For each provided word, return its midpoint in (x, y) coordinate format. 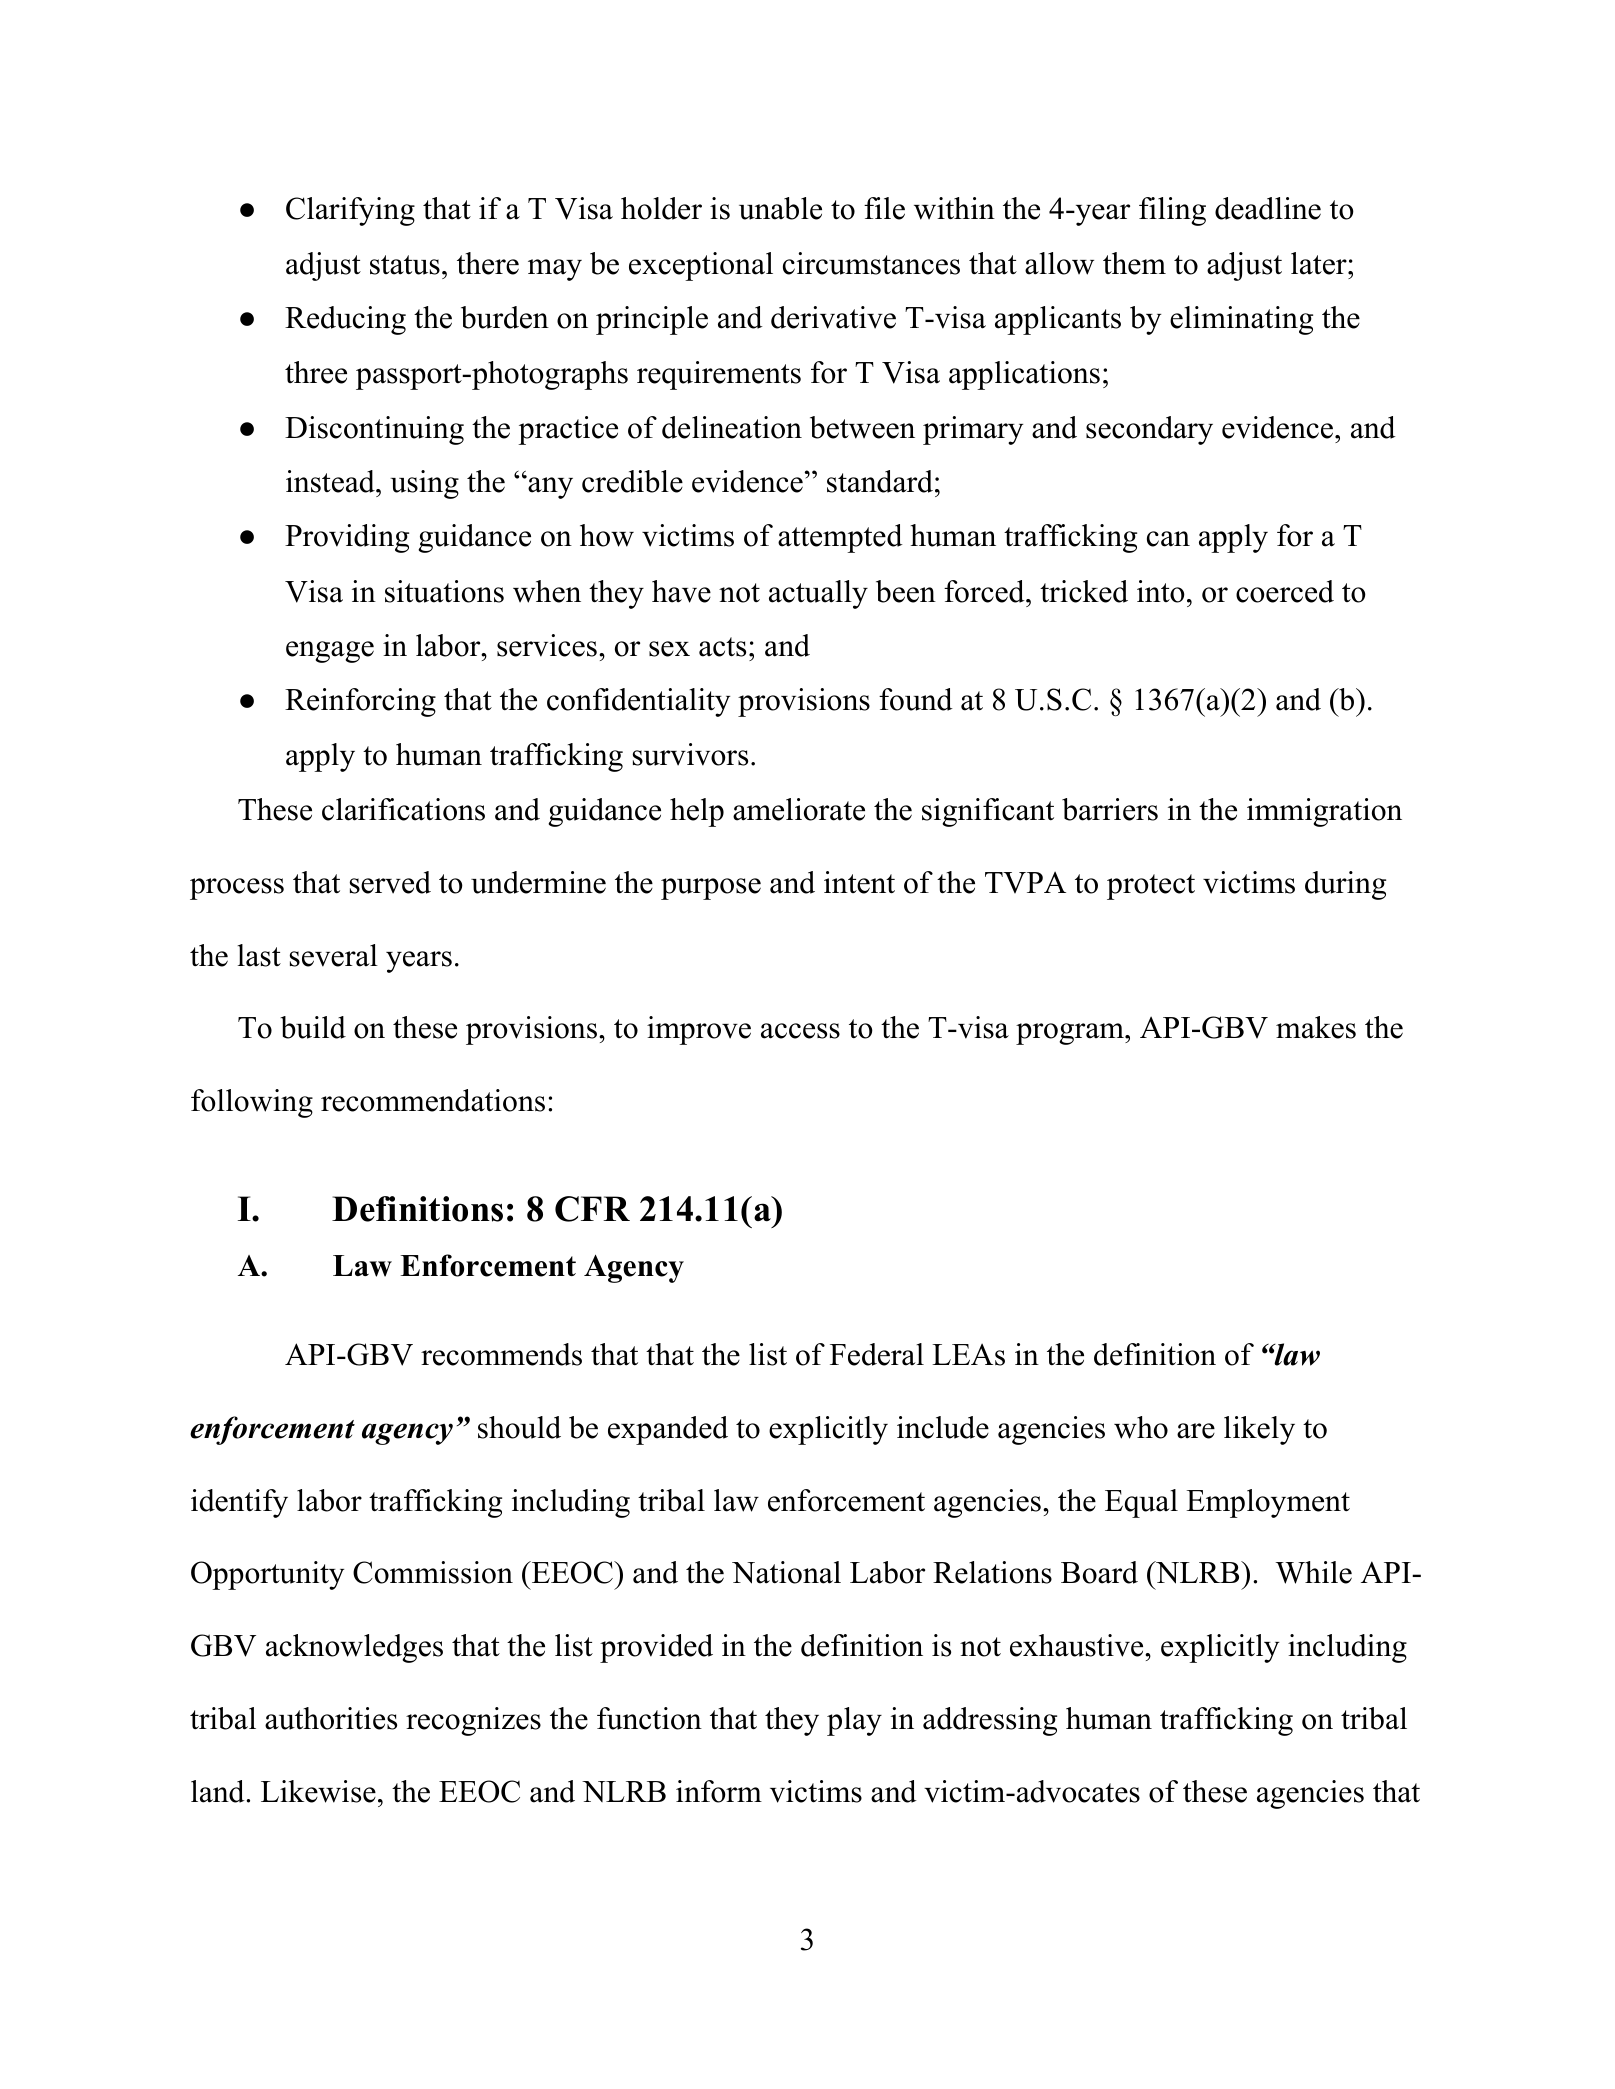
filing (1172, 211)
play (854, 1721)
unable (780, 208)
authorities (331, 1718)
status (405, 265)
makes (1316, 1027)
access (800, 1031)
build (313, 1027)
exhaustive (1078, 1645)
